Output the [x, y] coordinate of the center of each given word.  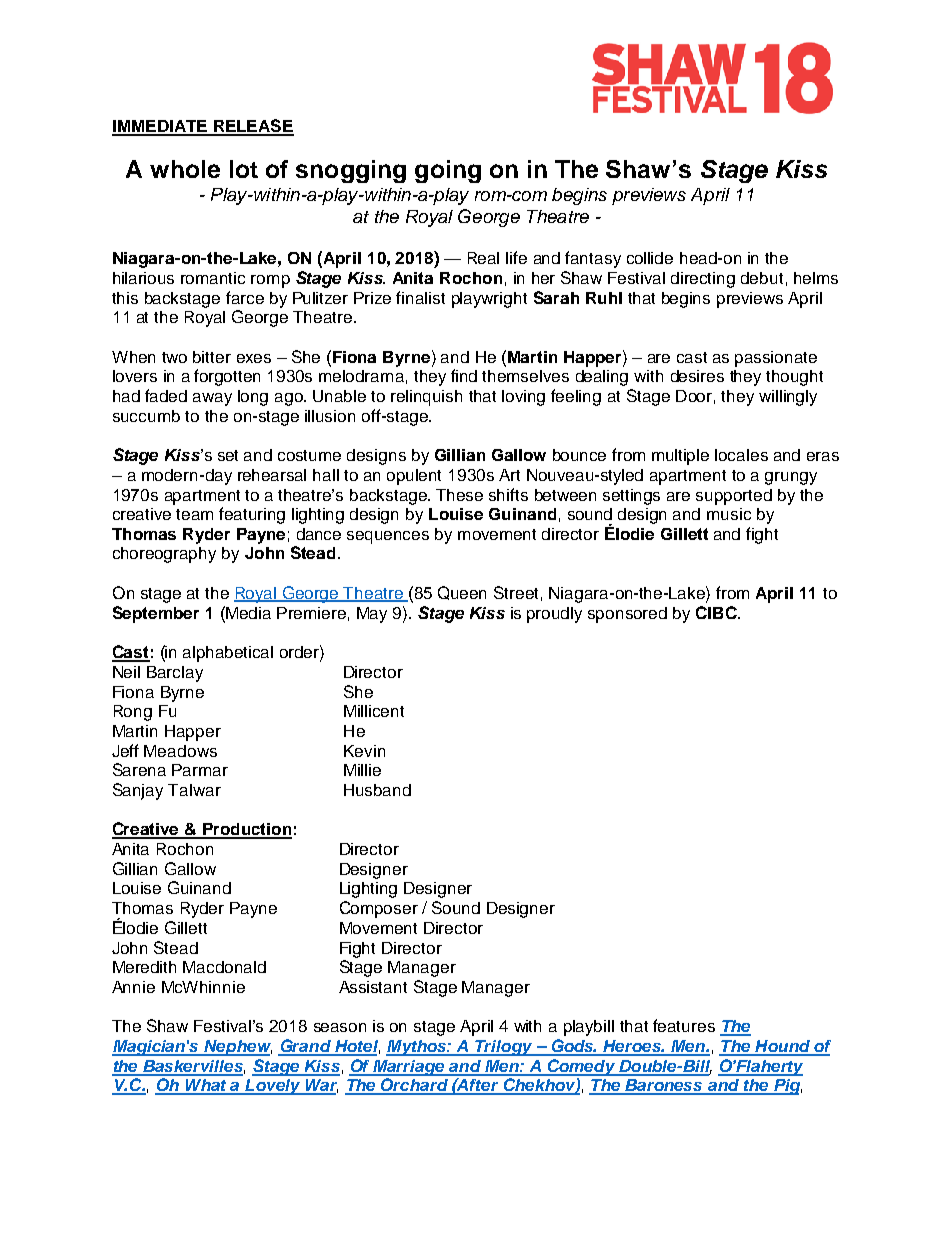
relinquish [426, 398]
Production [246, 830]
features [684, 1025]
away [212, 399]
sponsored [627, 615]
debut [762, 278]
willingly [788, 398]
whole [185, 169]
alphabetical [228, 654]
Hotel [356, 1047]
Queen [462, 593]
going [448, 171]
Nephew [237, 1048]
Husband [377, 790]
